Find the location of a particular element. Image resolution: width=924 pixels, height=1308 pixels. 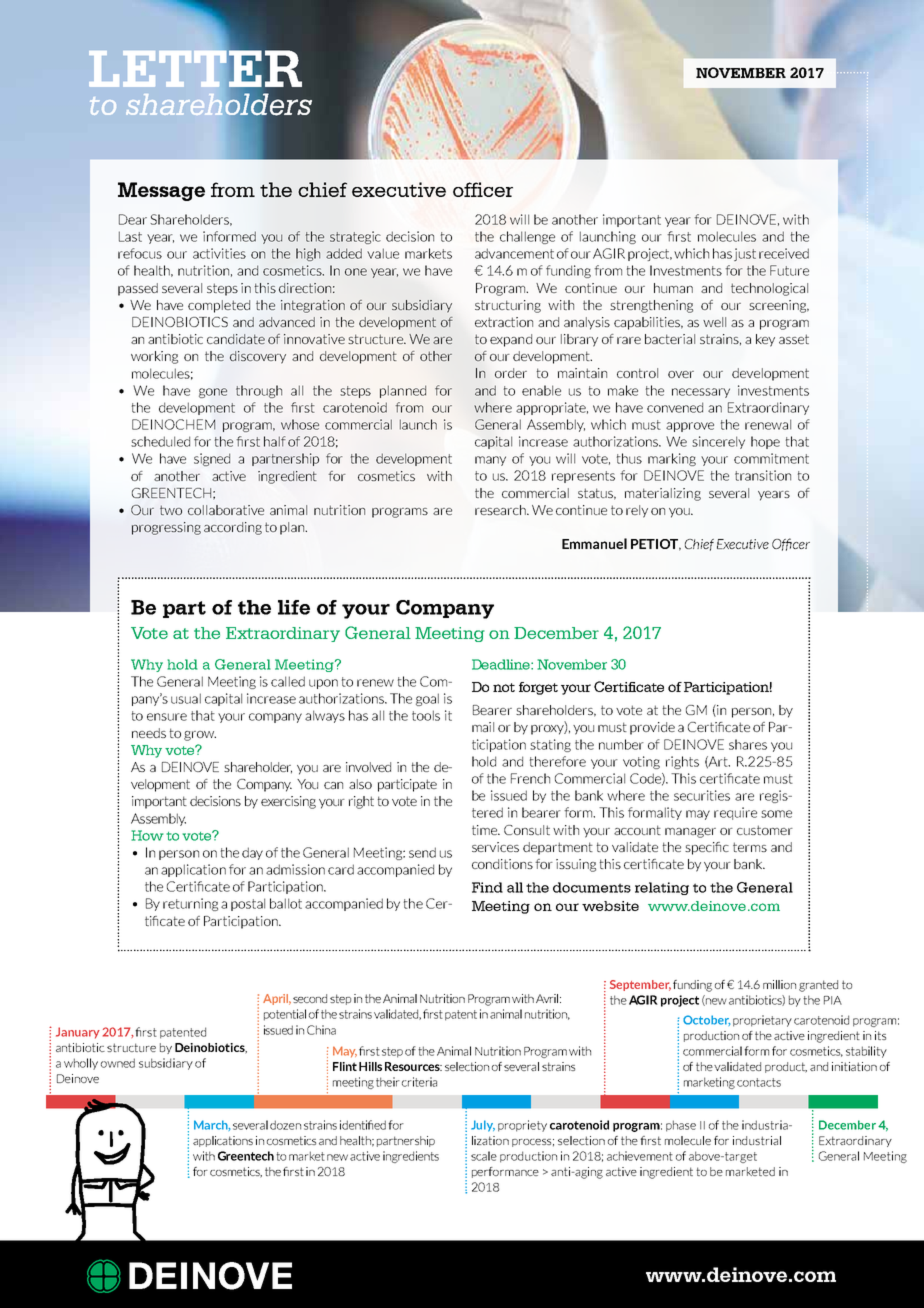

received is located at coordinates (784, 253).
